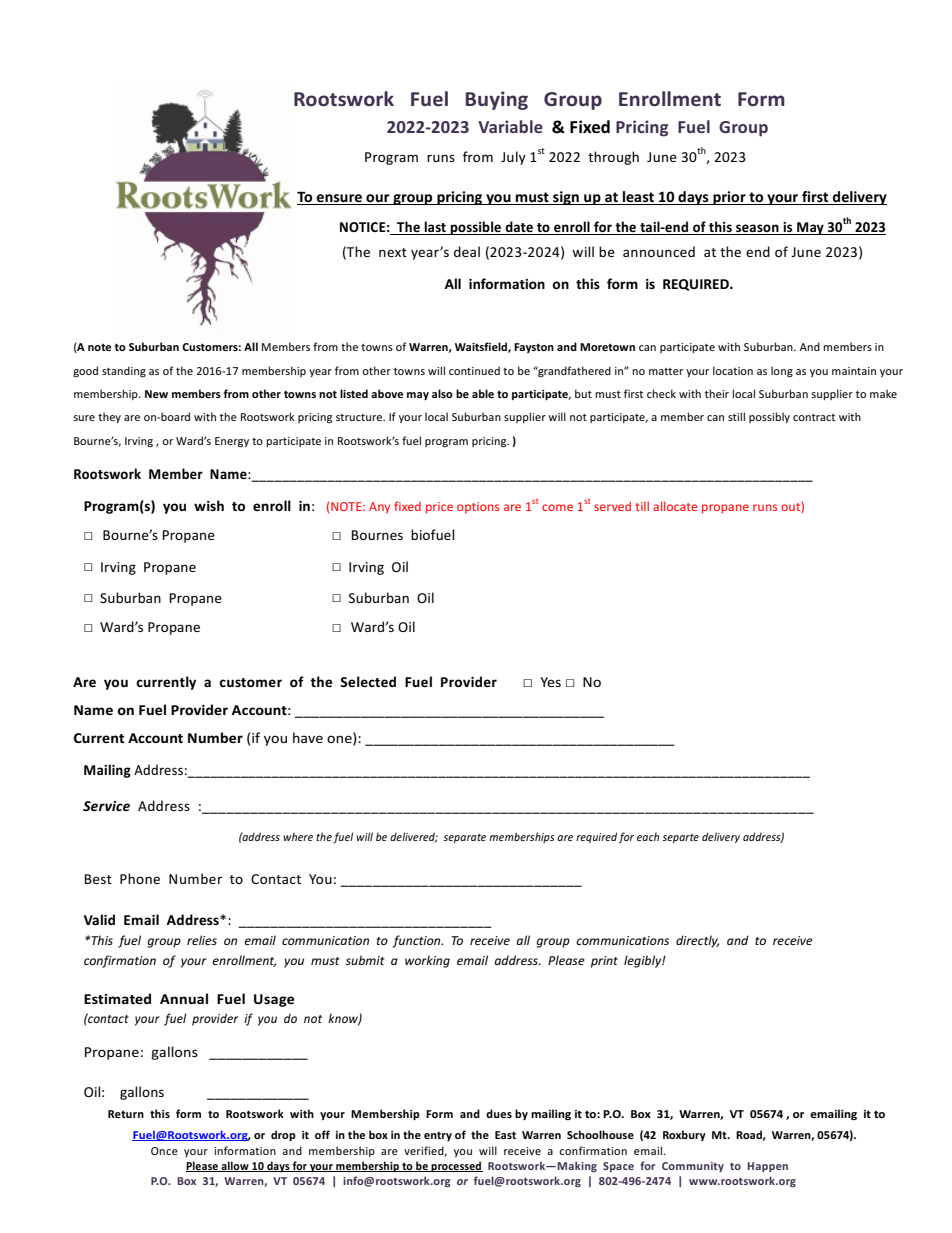 The width and height of the screenshot is (952, 1233). What do you see at coordinates (499, 1113) in the screenshot?
I see `dues` at bounding box center [499, 1113].
